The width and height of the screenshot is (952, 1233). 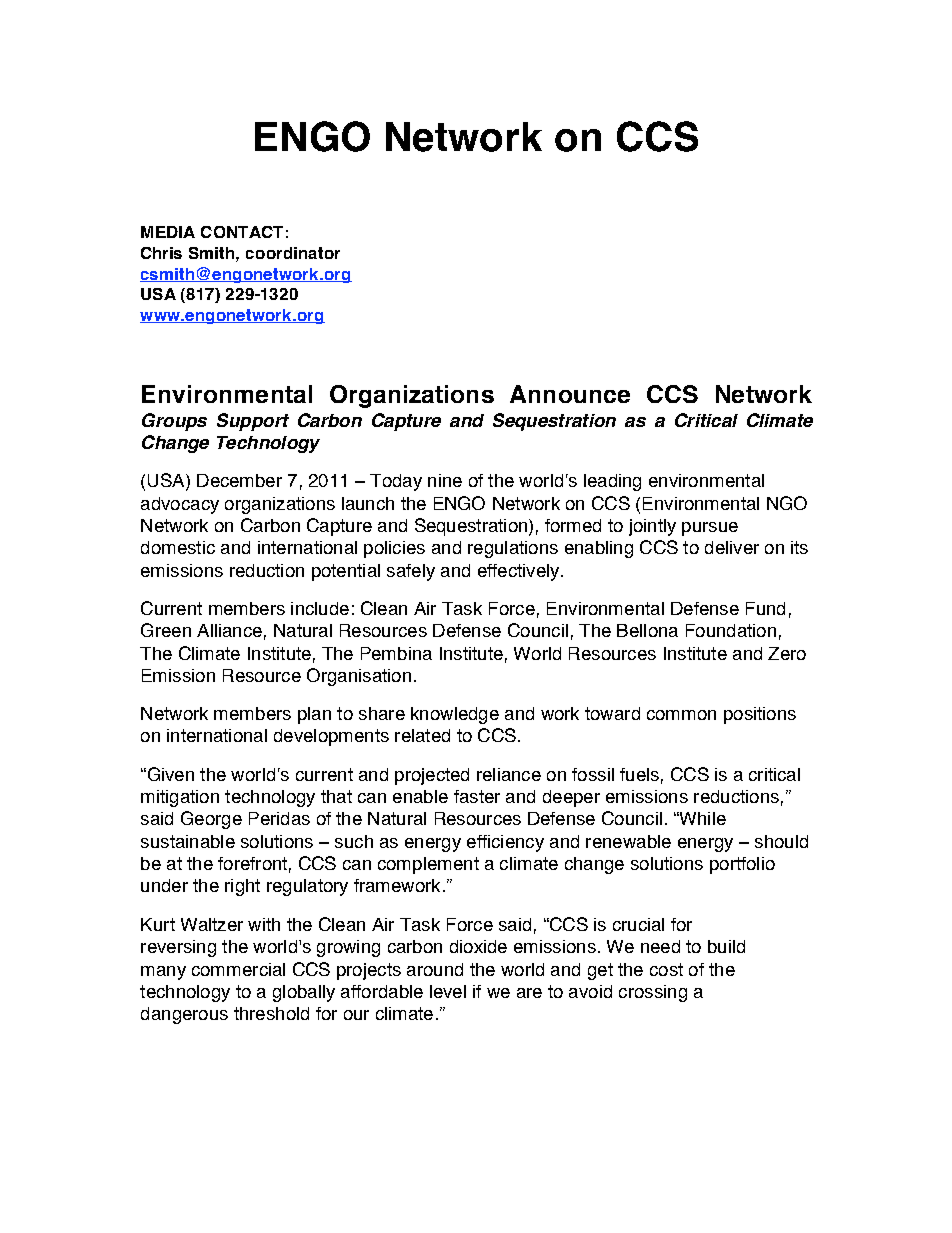 I want to click on Alliance, so click(x=229, y=630).
